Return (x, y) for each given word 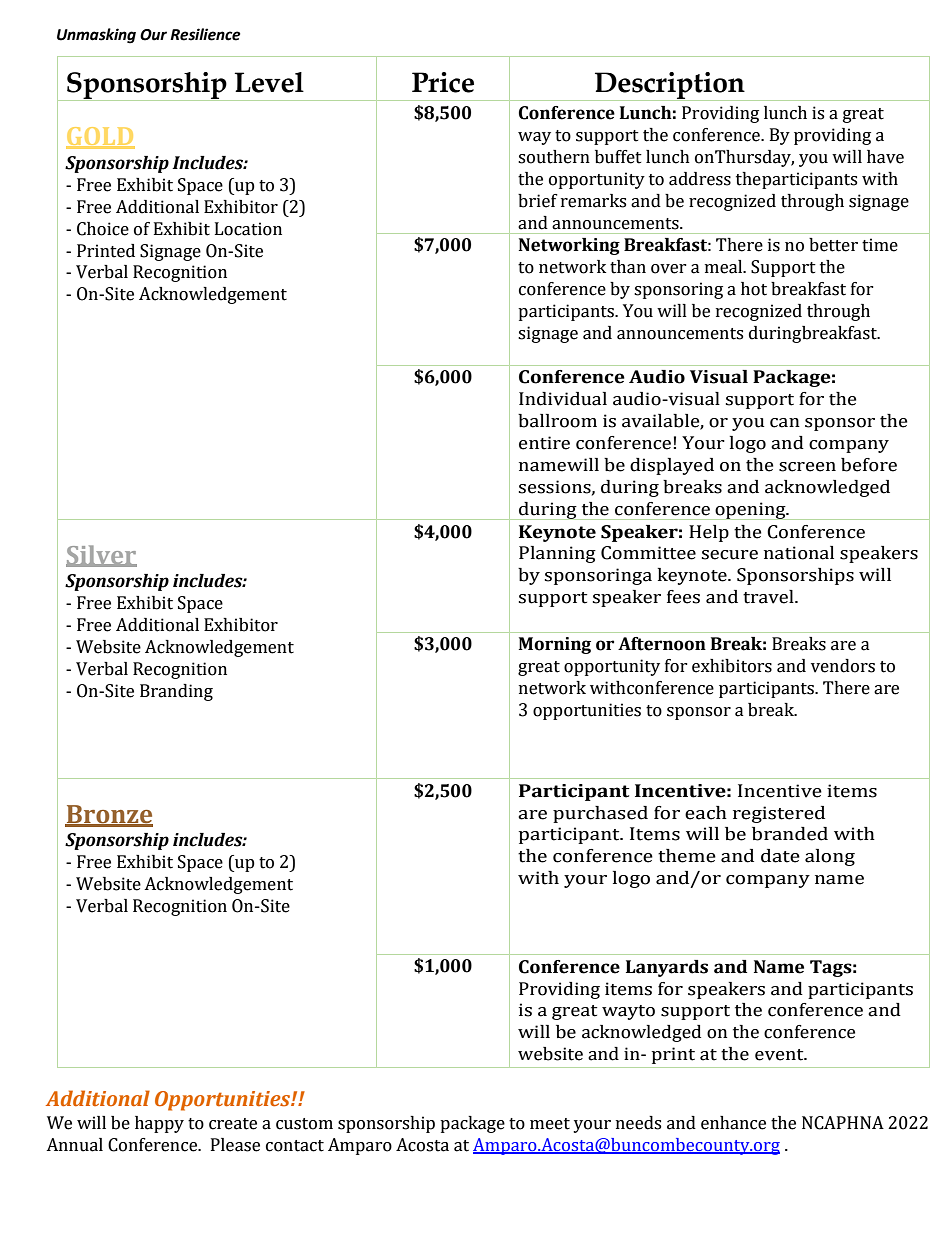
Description (670, 86)
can (785, 423)
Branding (176, 692)
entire (544, 443)
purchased (600, 814)
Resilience (205, 34)
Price (443, 82)
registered (779, 814)
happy (159, 1124)
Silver (101, 555)
